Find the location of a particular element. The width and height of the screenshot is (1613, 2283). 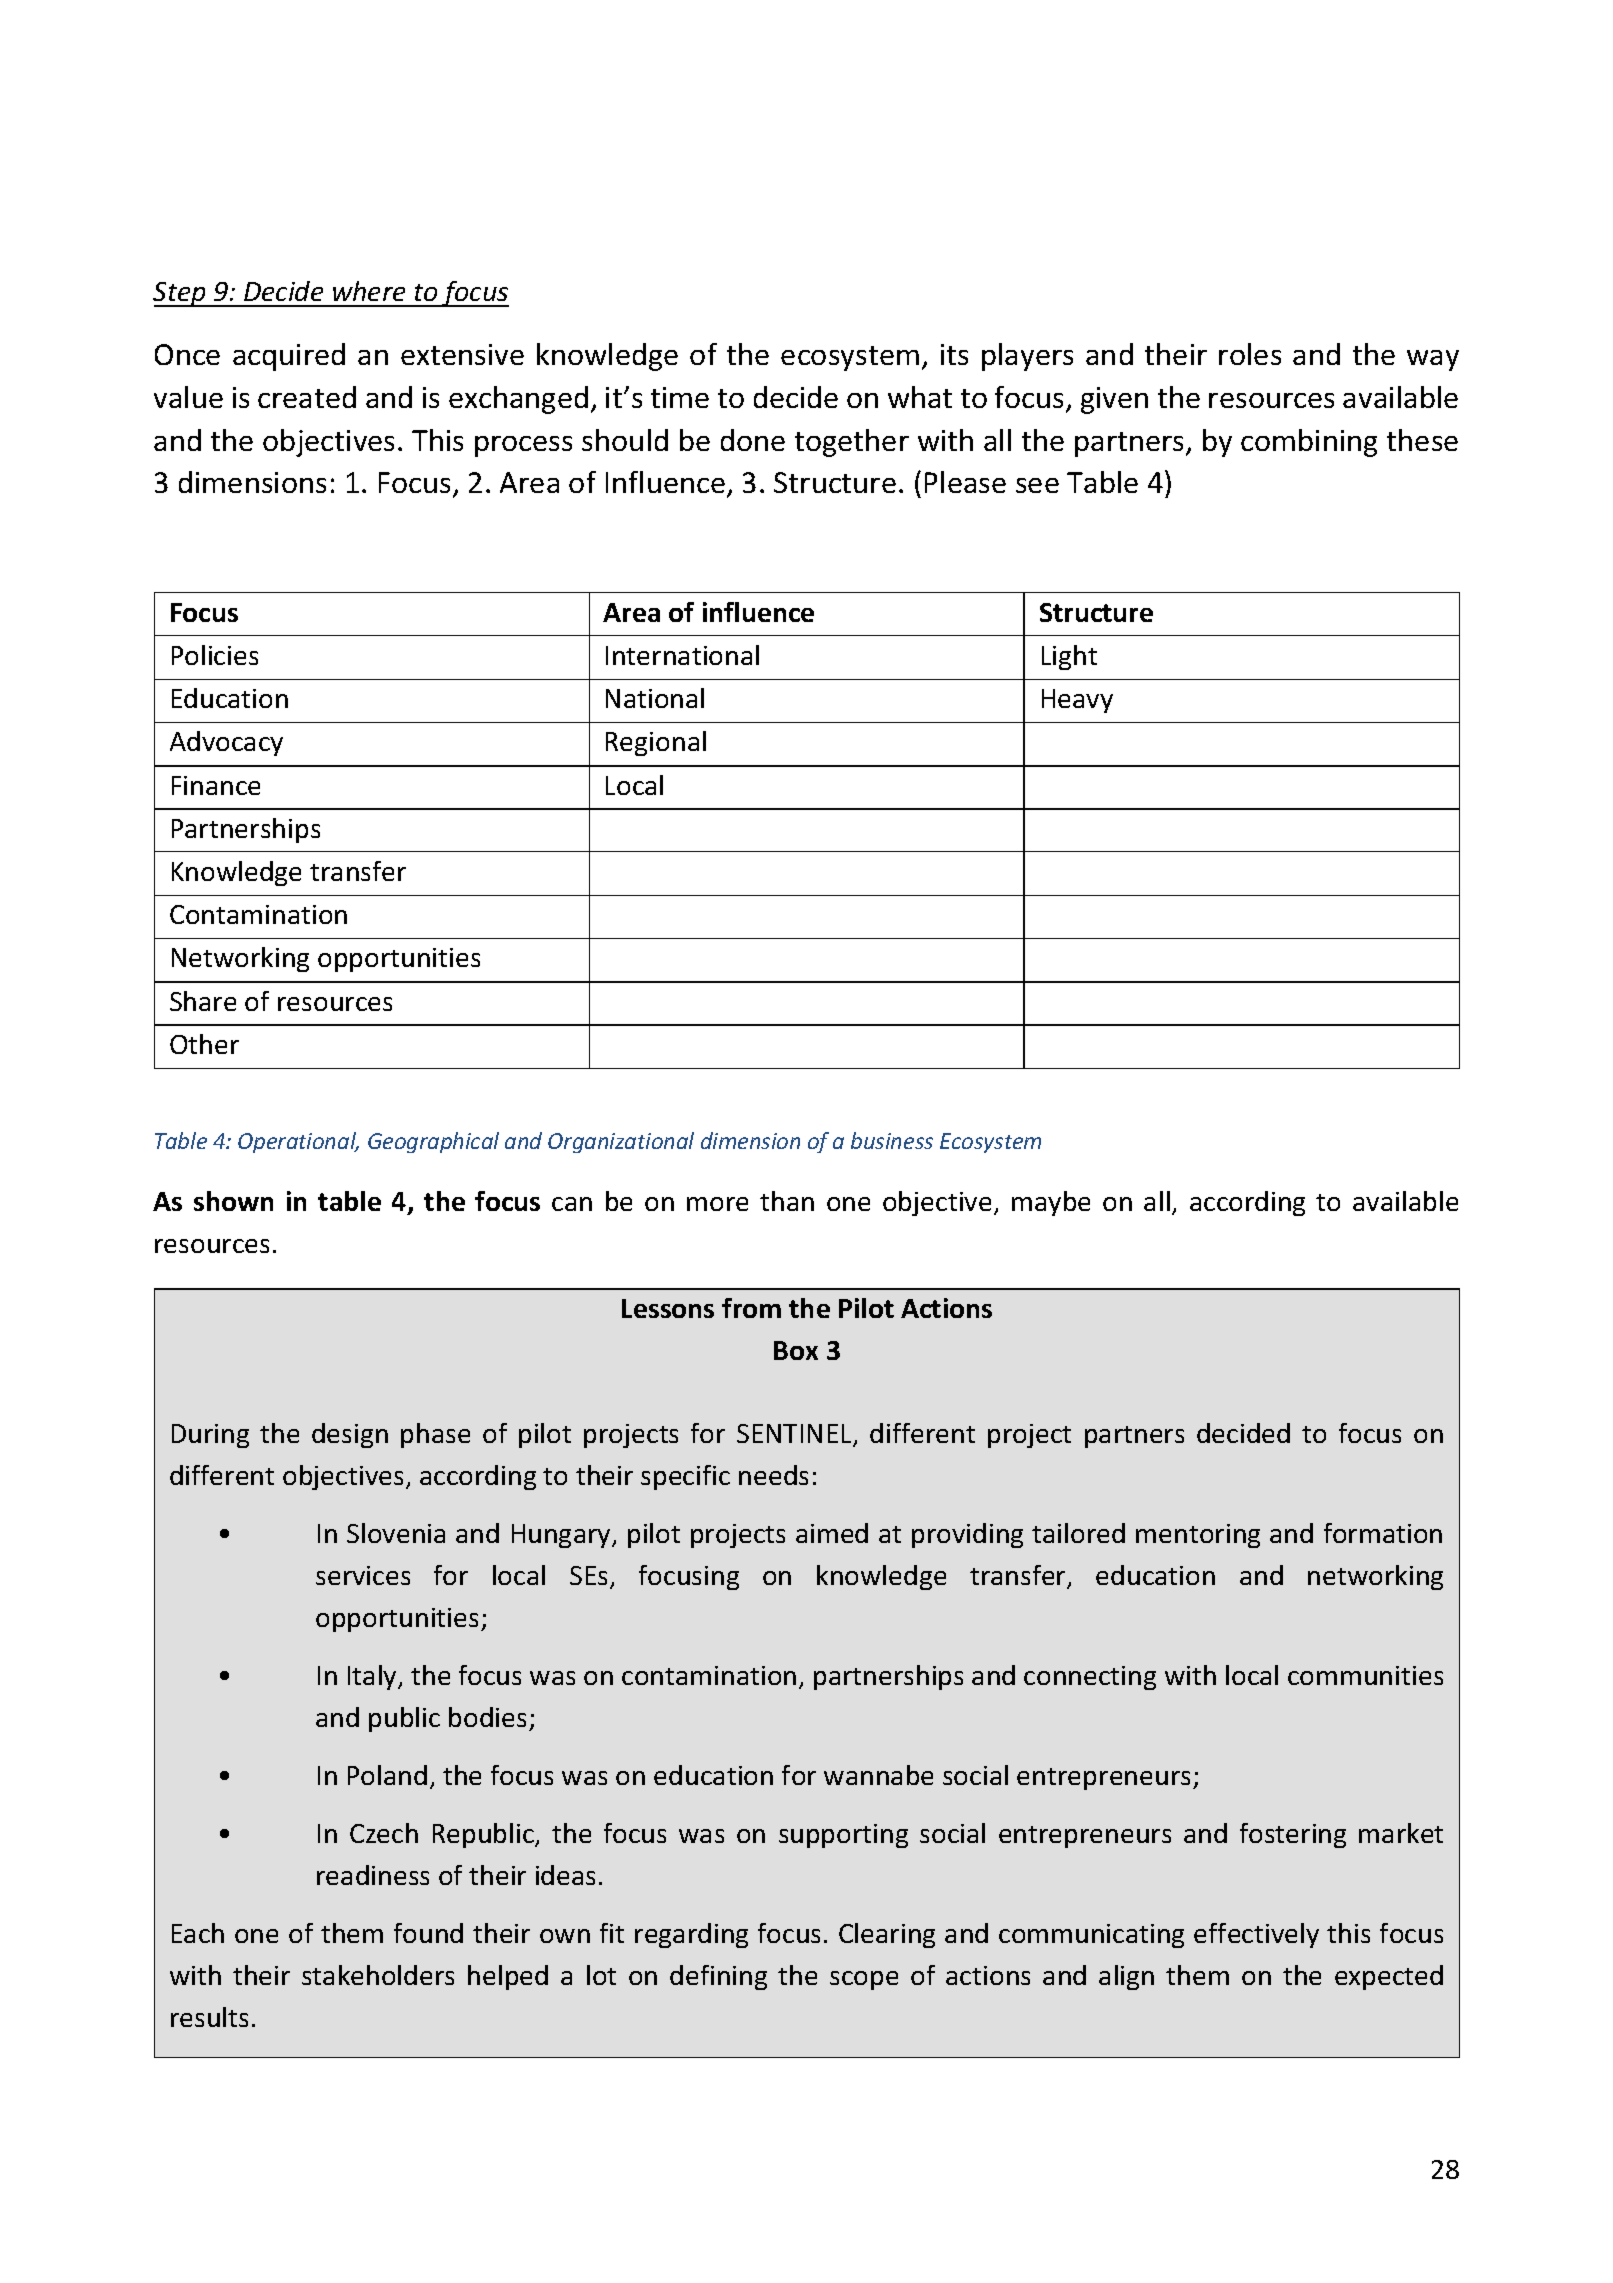

mentoring is located at coordinates (1198, 1536).
